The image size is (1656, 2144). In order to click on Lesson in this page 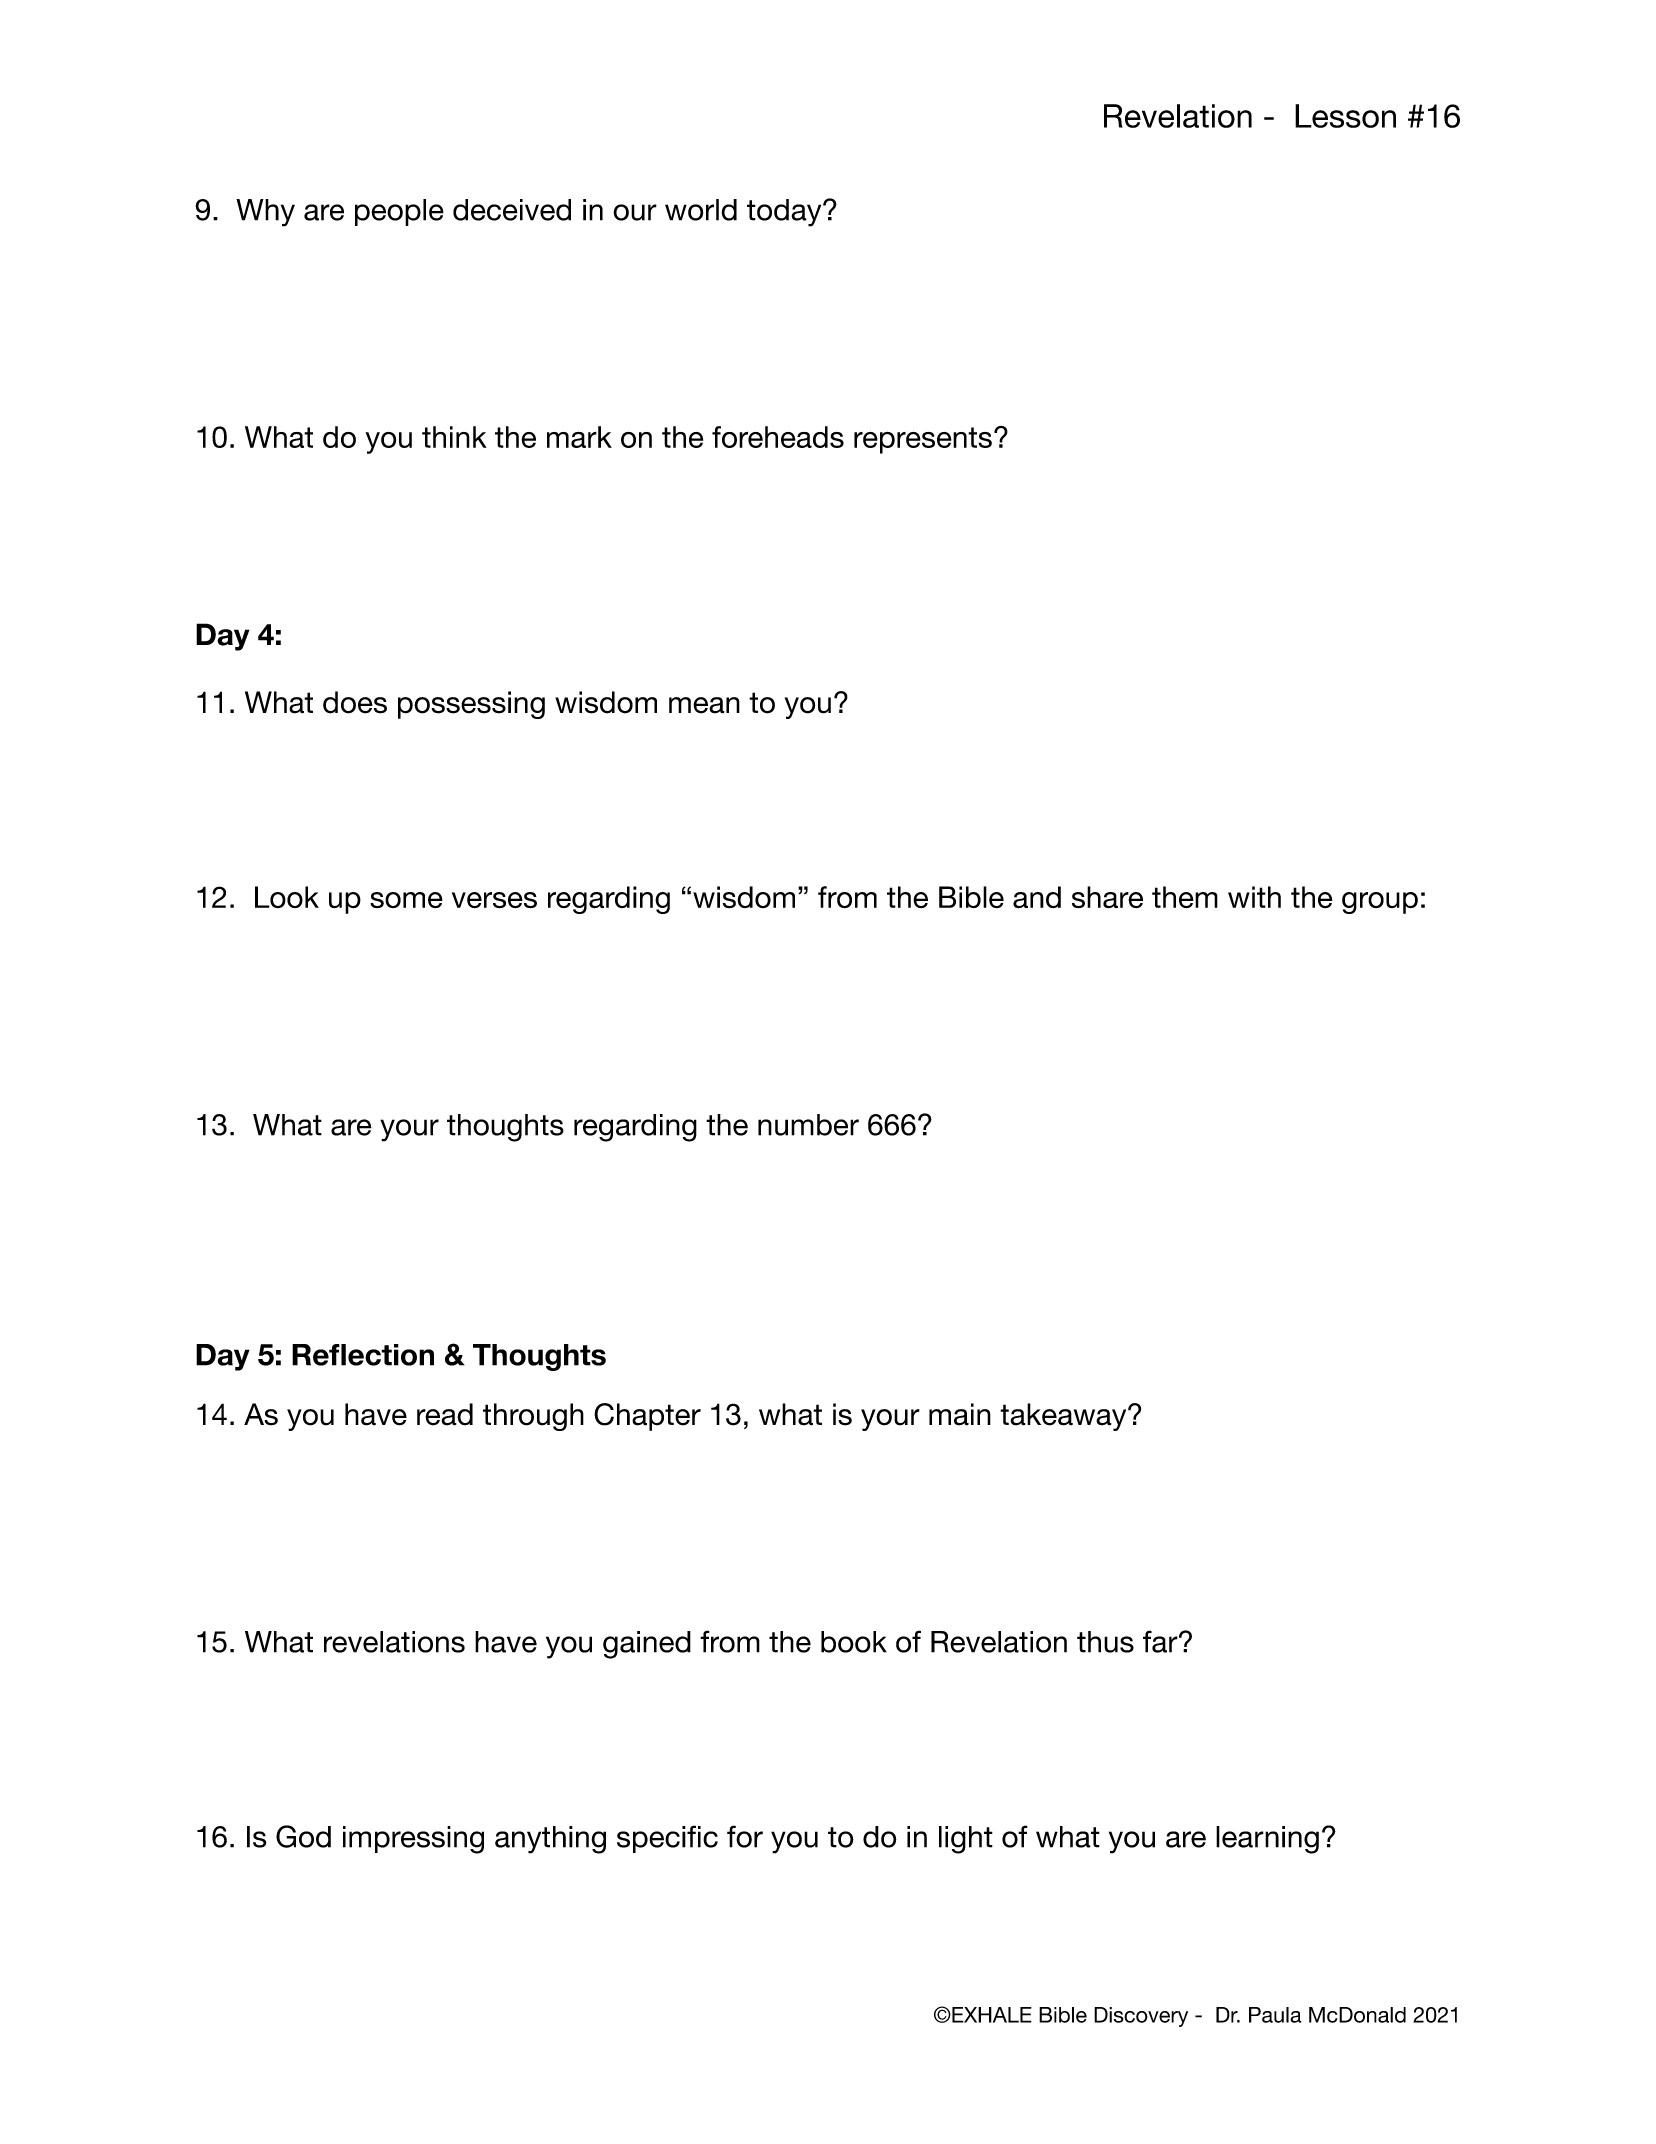, I will do `click(1345, 116)`.
